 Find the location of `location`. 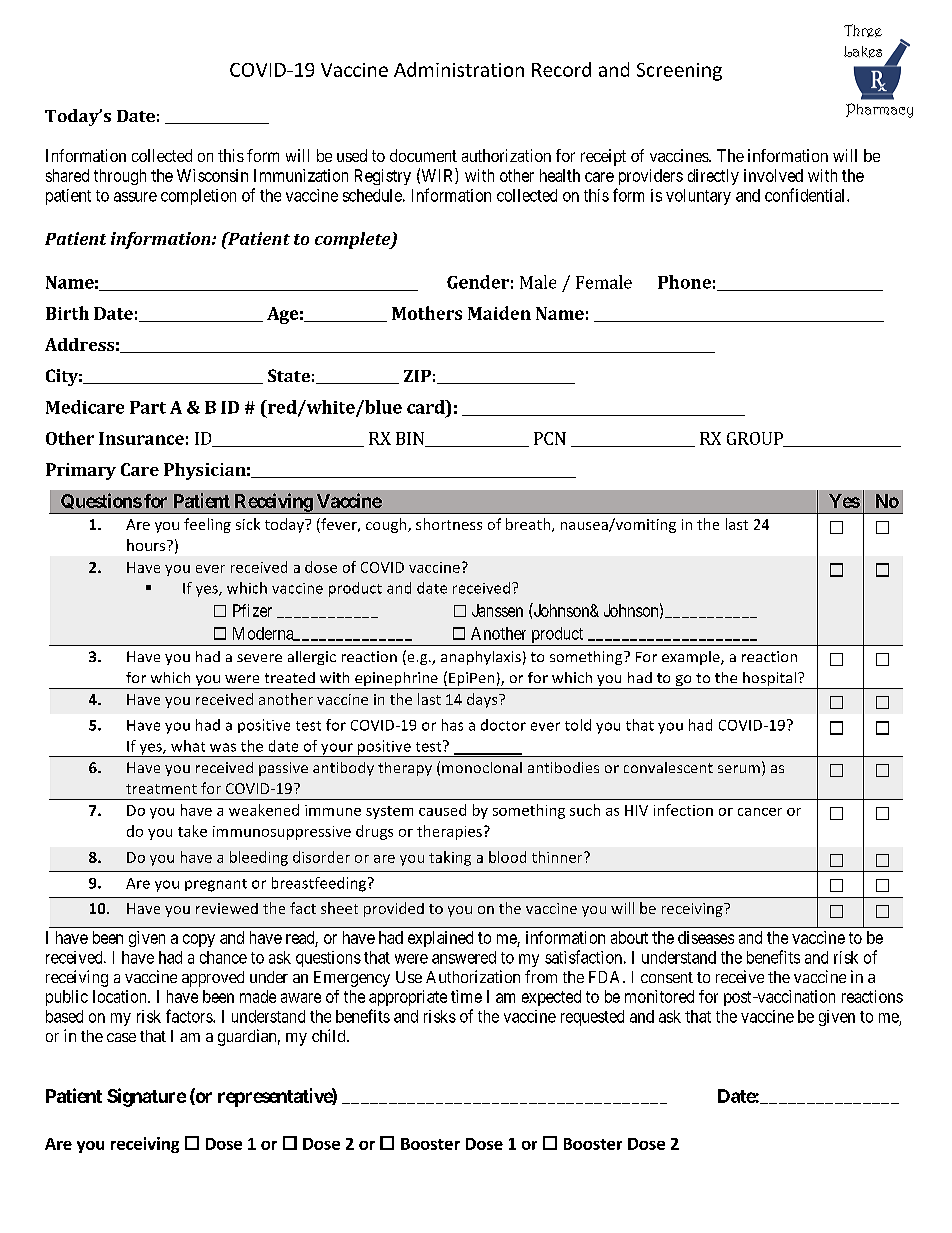

location is located at coordinates (121, 996).
